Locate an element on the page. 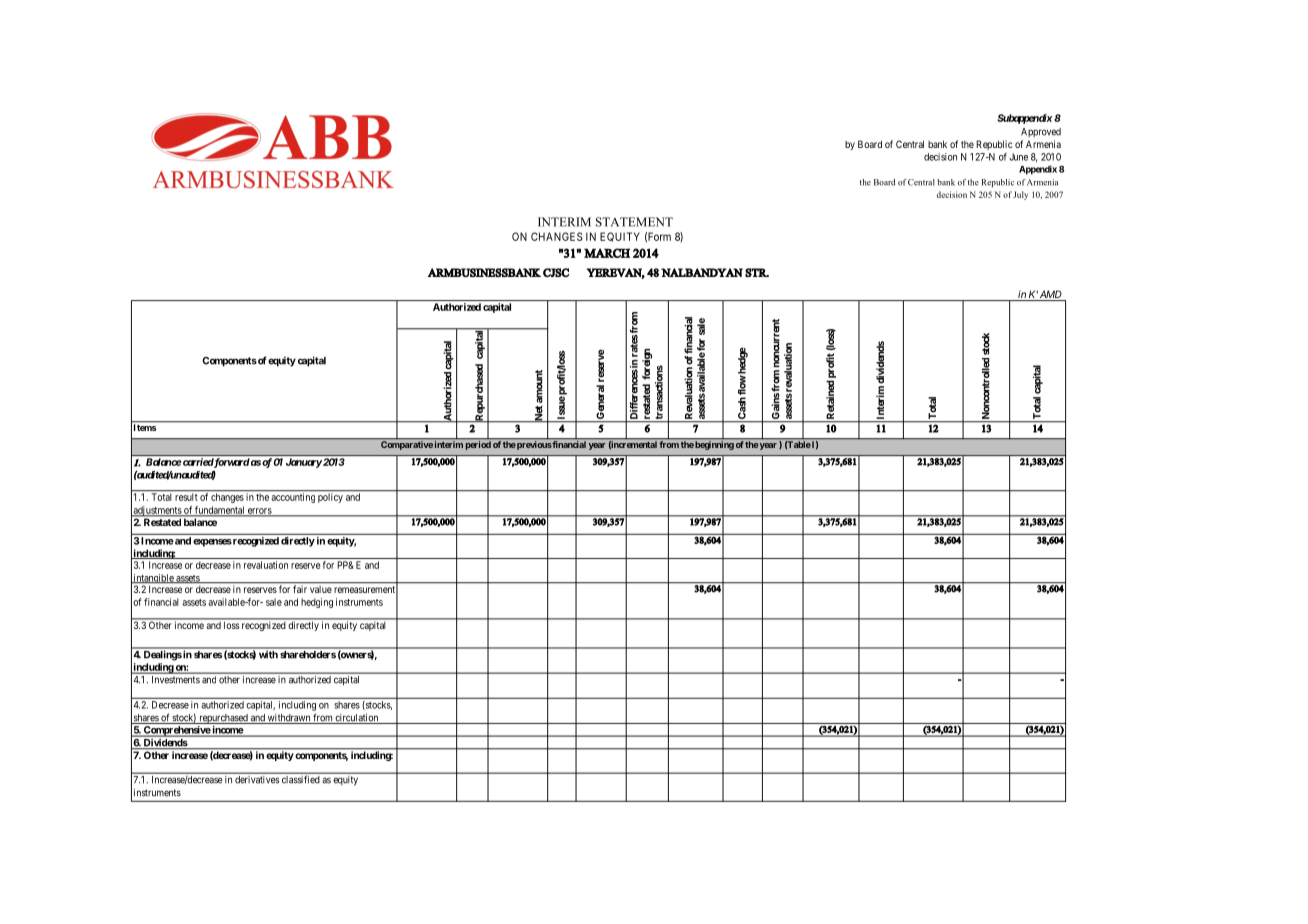  STATEMENT is located at coordinates (634, 222).
